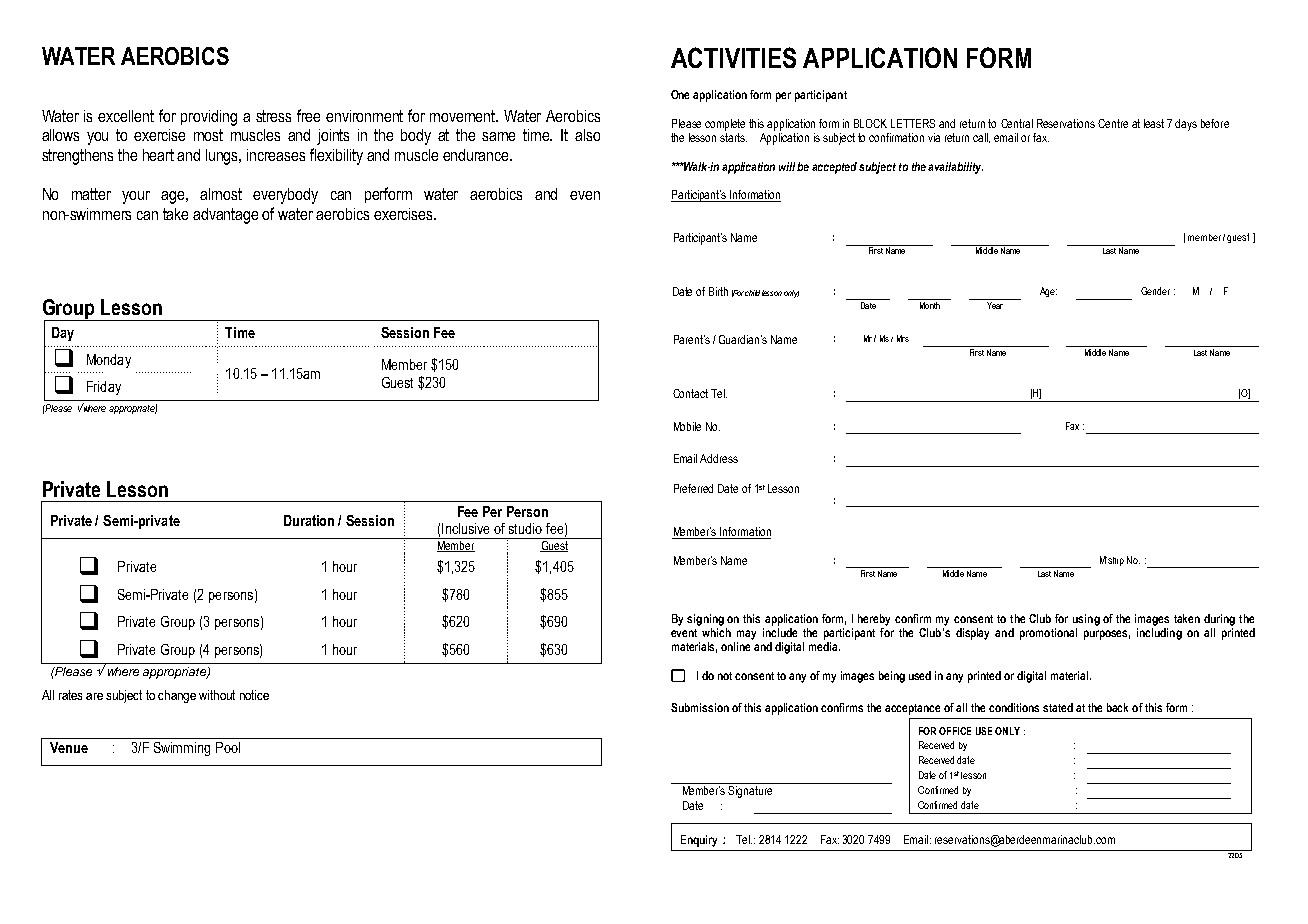  What do you see at coordinates (680, 94) in the document?
I see `One` at bounding box center [680, 94].
